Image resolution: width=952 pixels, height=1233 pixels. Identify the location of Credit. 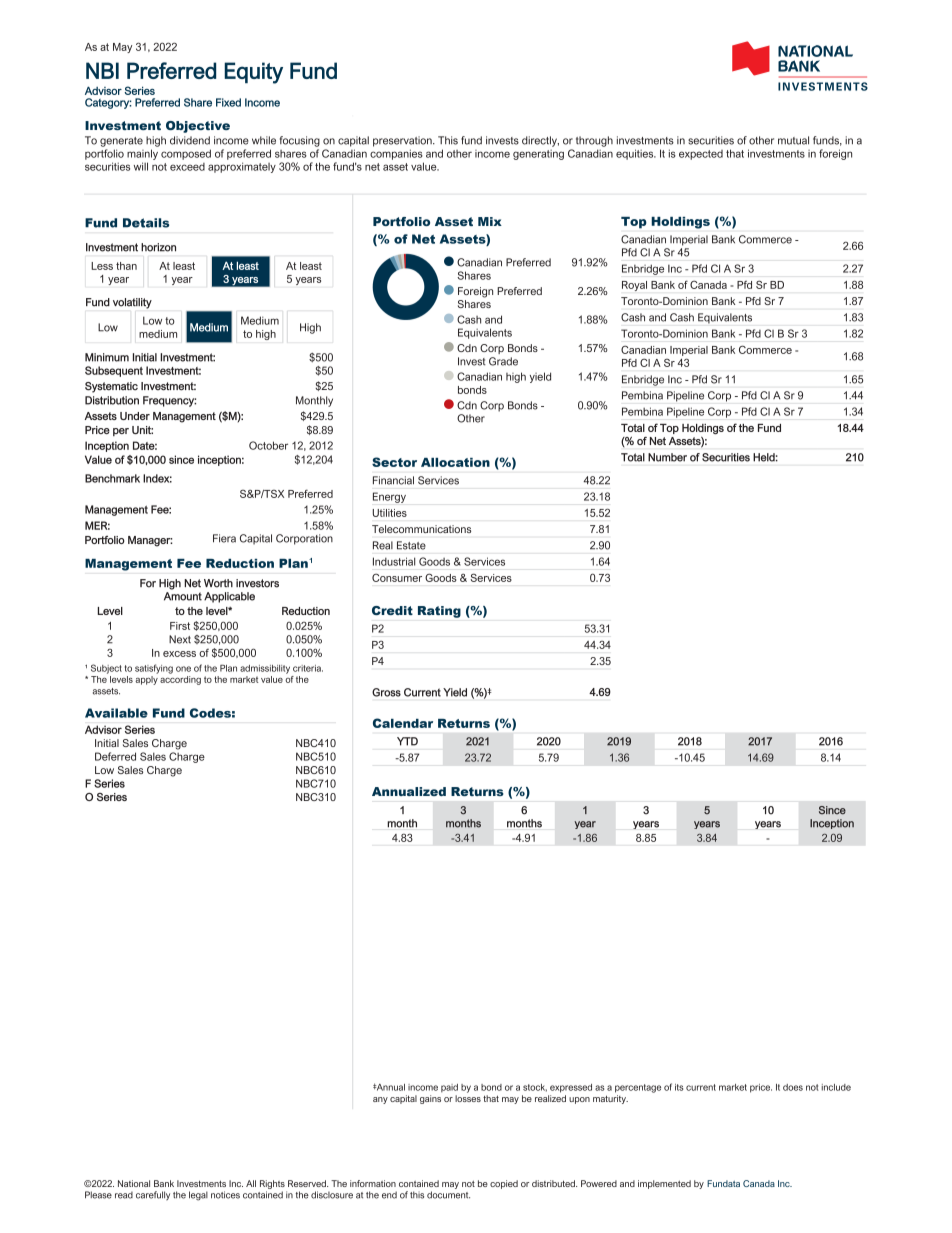
(392, 610).
